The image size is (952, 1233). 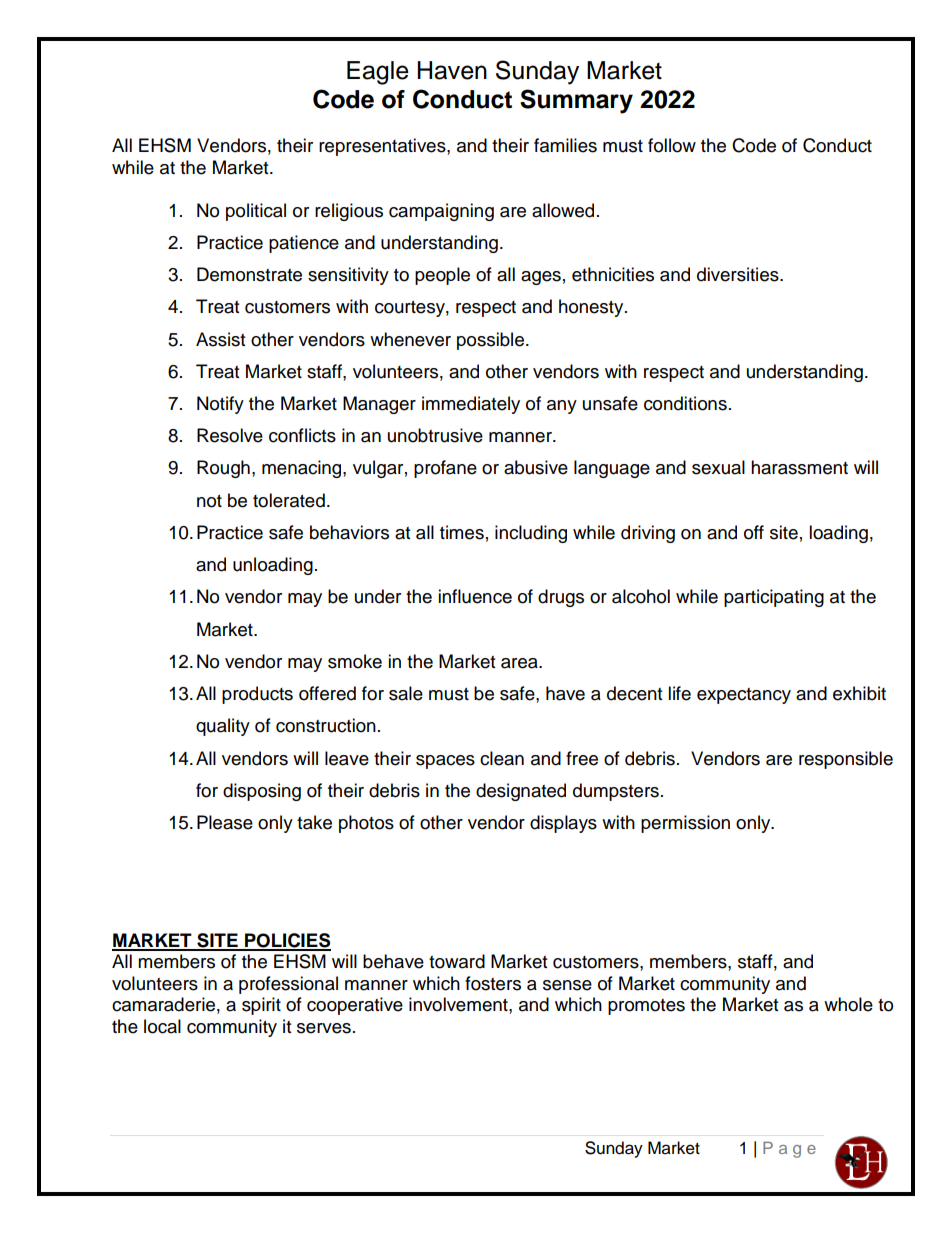 What do you see at coordinates (672, 145) in the document?
I see `follow` at bounding box center [672, 145].
